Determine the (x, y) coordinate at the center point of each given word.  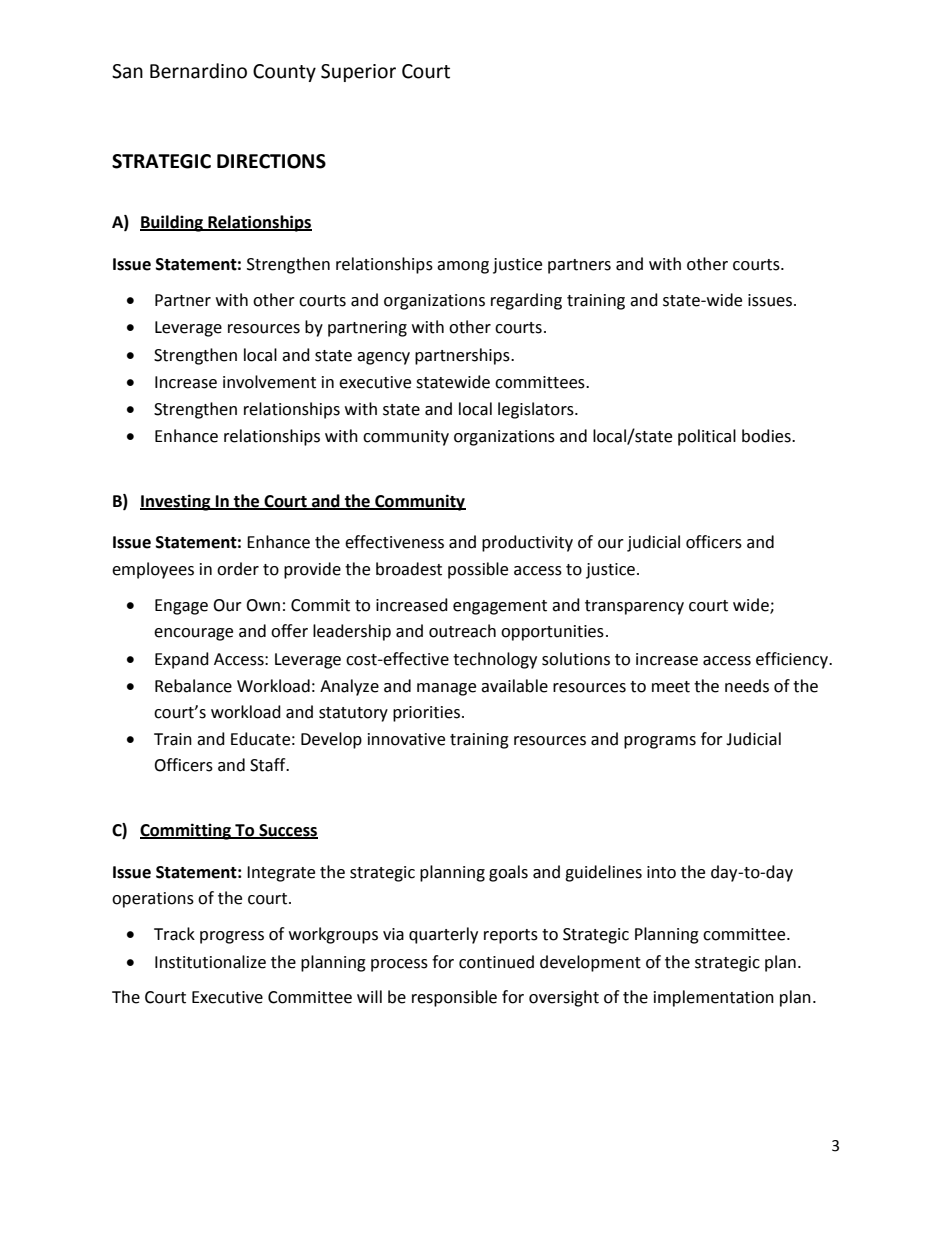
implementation (714, 998)
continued (496, 962)
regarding (526, 301)
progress (232, 937)
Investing (176, 502)
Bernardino (198, 71)
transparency (634, 607)
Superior (358, 73)
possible (478, 570)
